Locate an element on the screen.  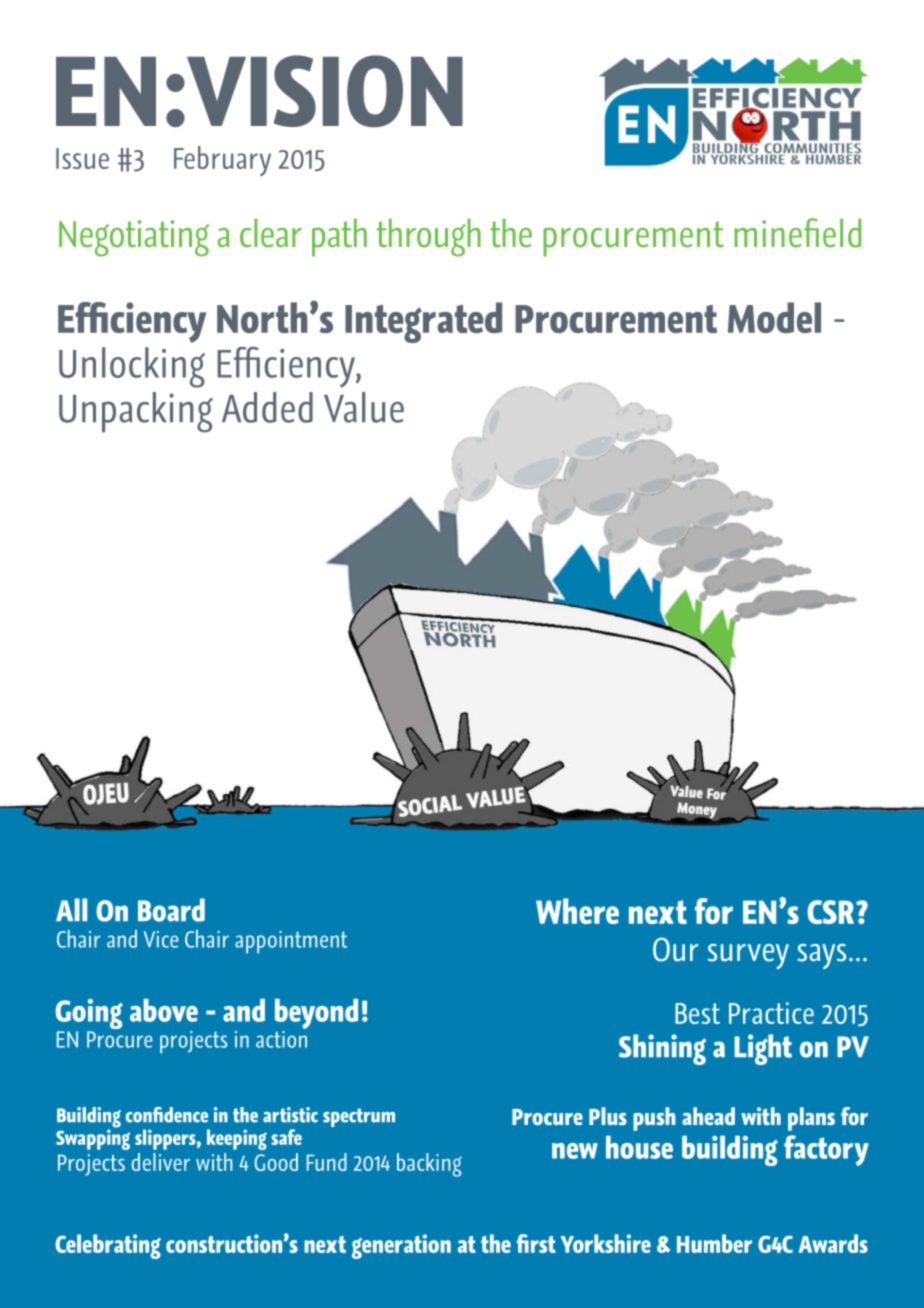
minefield is located at coordinates (797, 233).
